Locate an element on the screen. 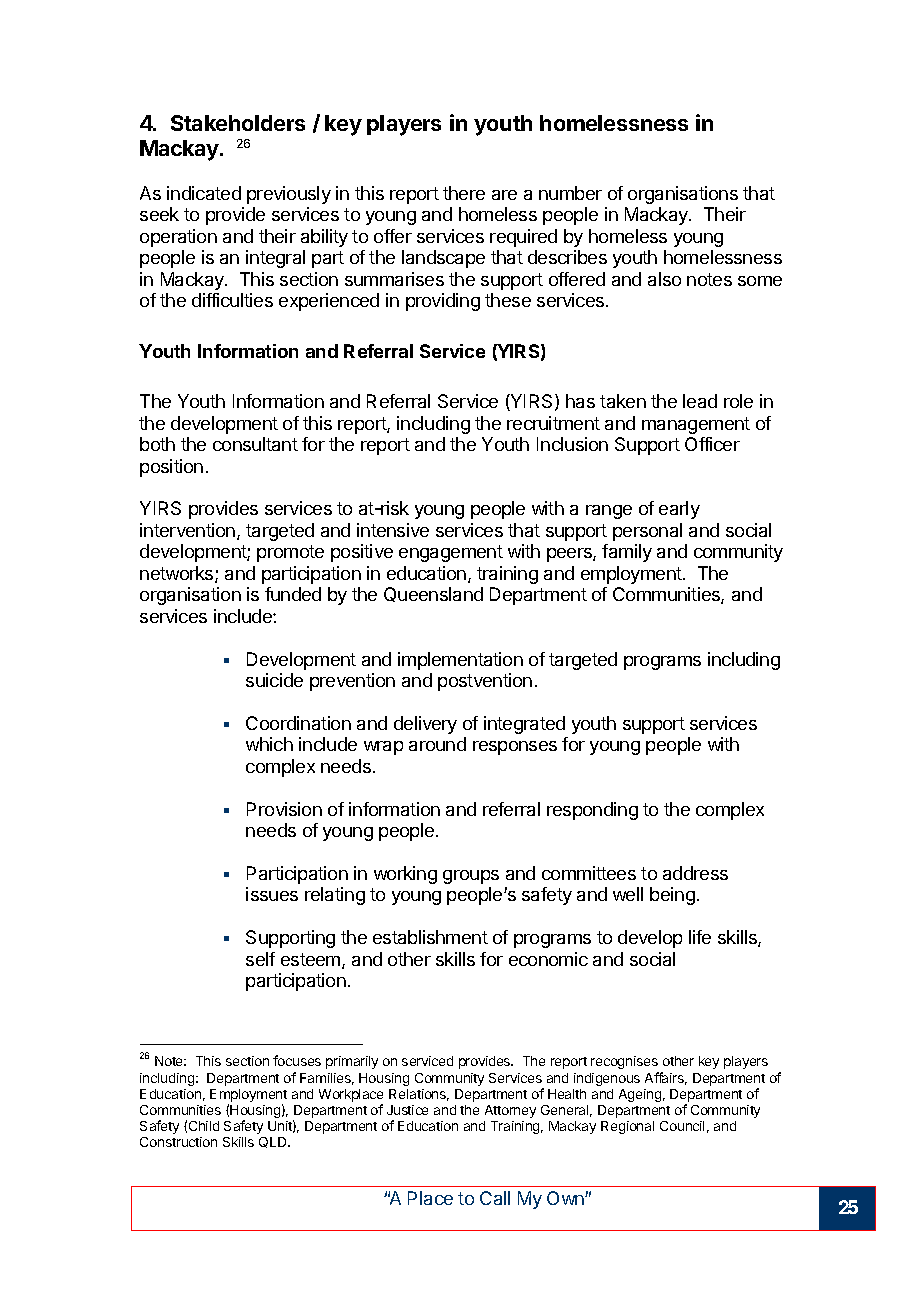  around is located at coordinates (437, 744).
